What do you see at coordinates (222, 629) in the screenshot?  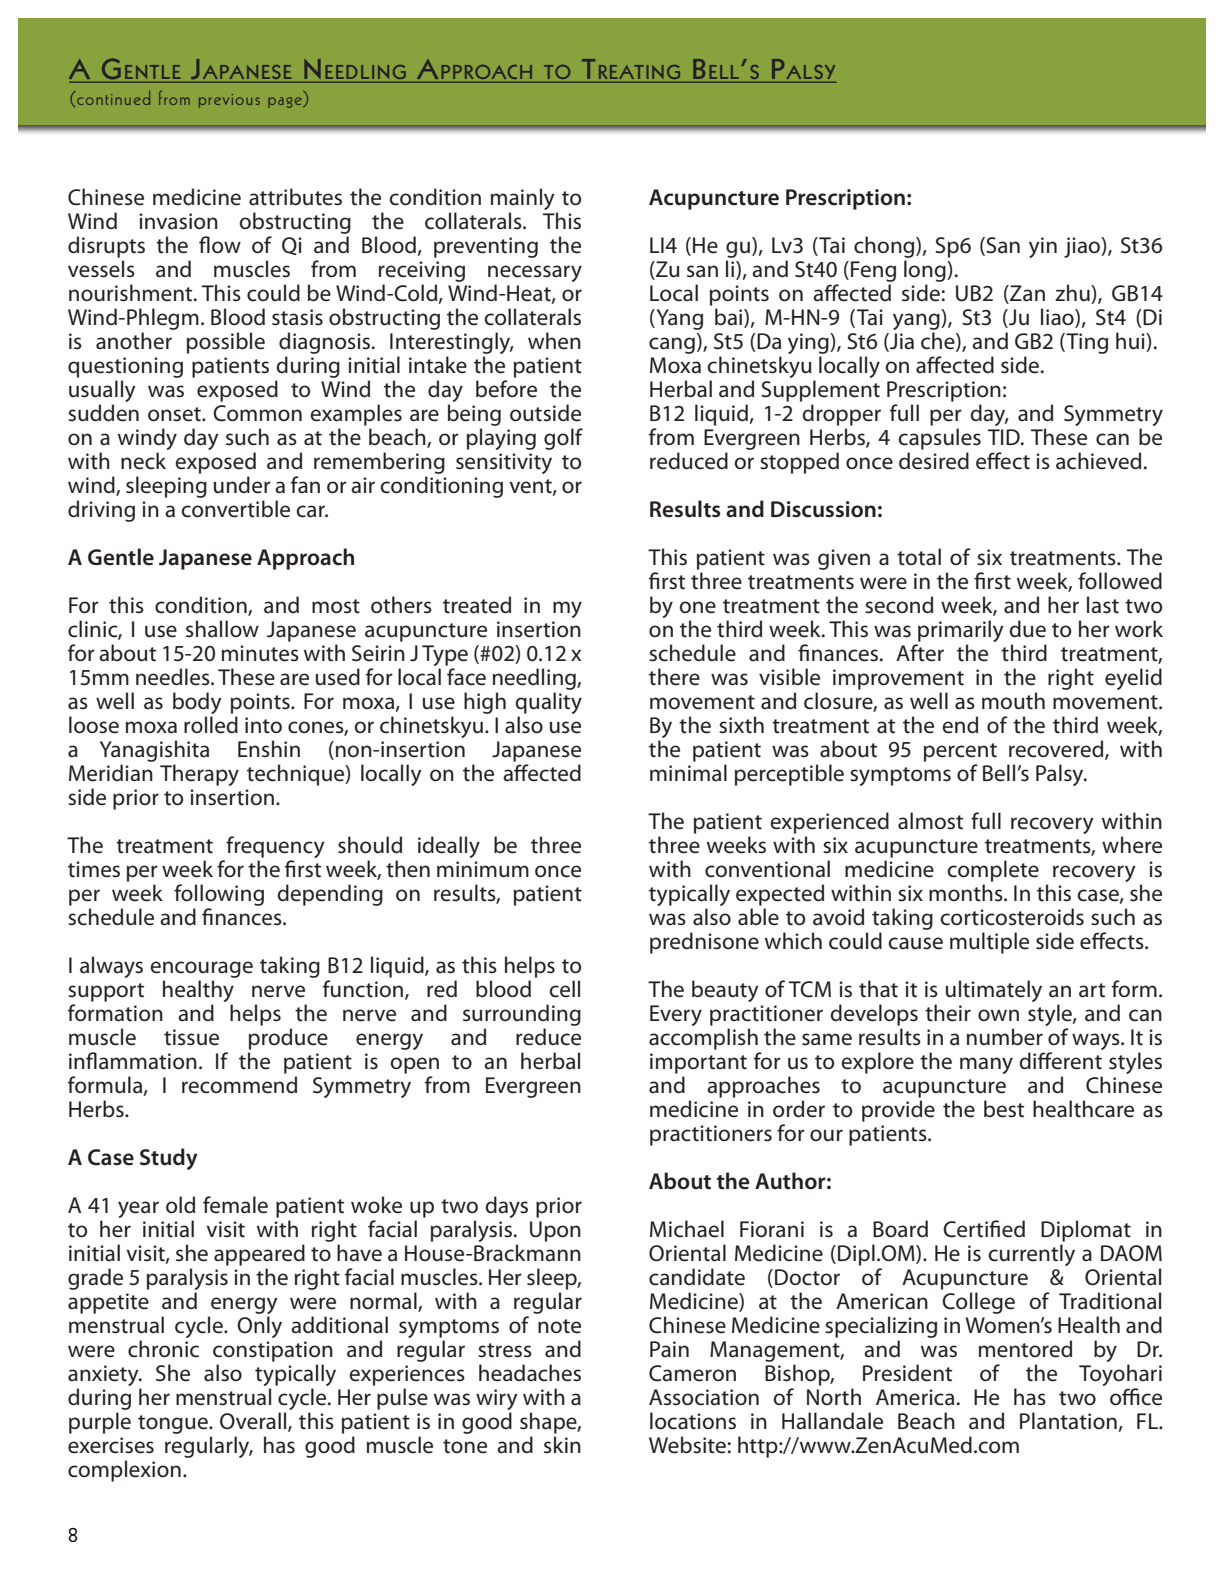 I see `shallow` at bounding box center [222, 629].
